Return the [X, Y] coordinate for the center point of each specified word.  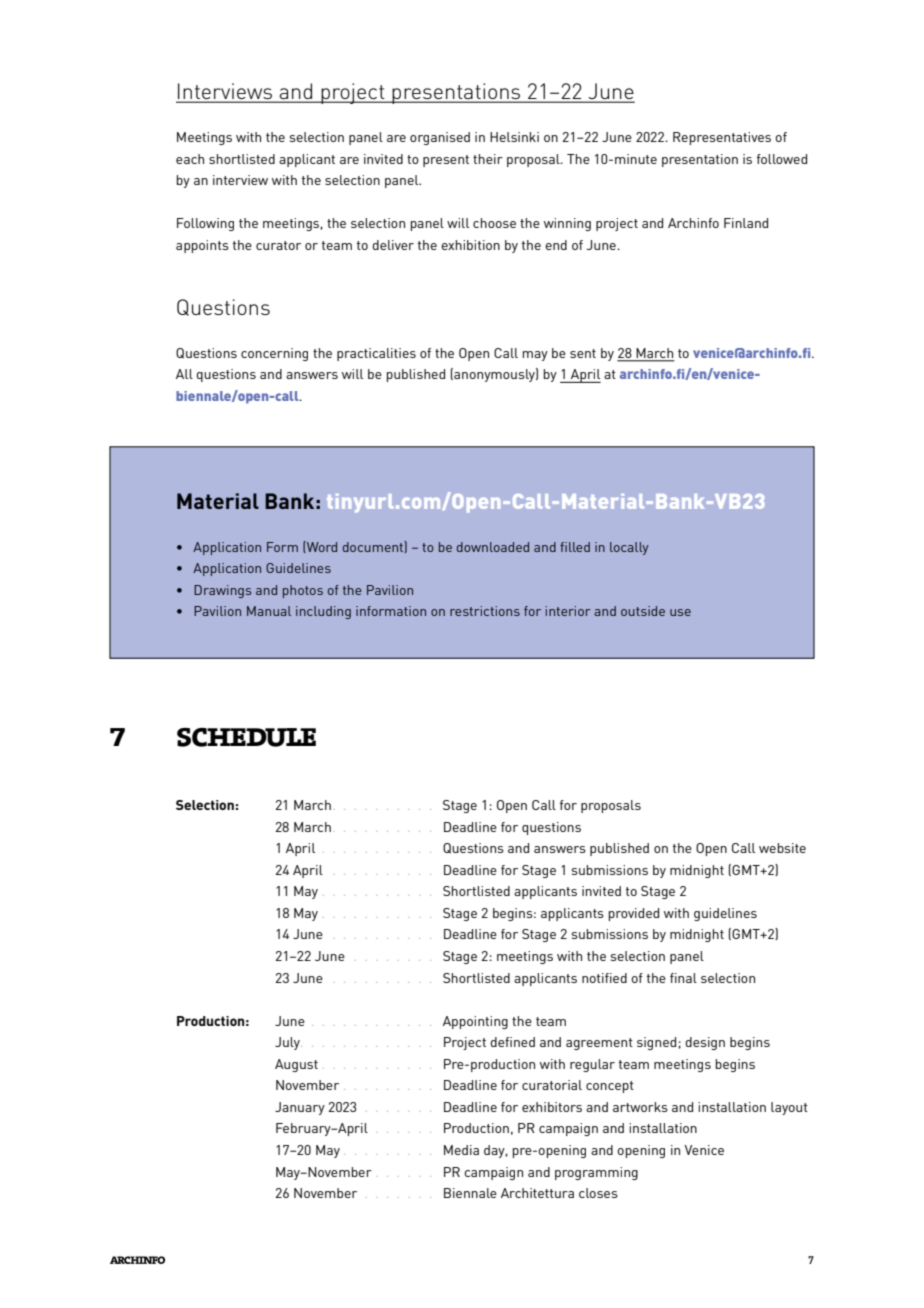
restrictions [485, 611]
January [300, 1108]
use [680, 612]
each [190, 159]
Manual [269, 611]
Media [461, 1150]
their [488, 159]
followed [782, 159]
